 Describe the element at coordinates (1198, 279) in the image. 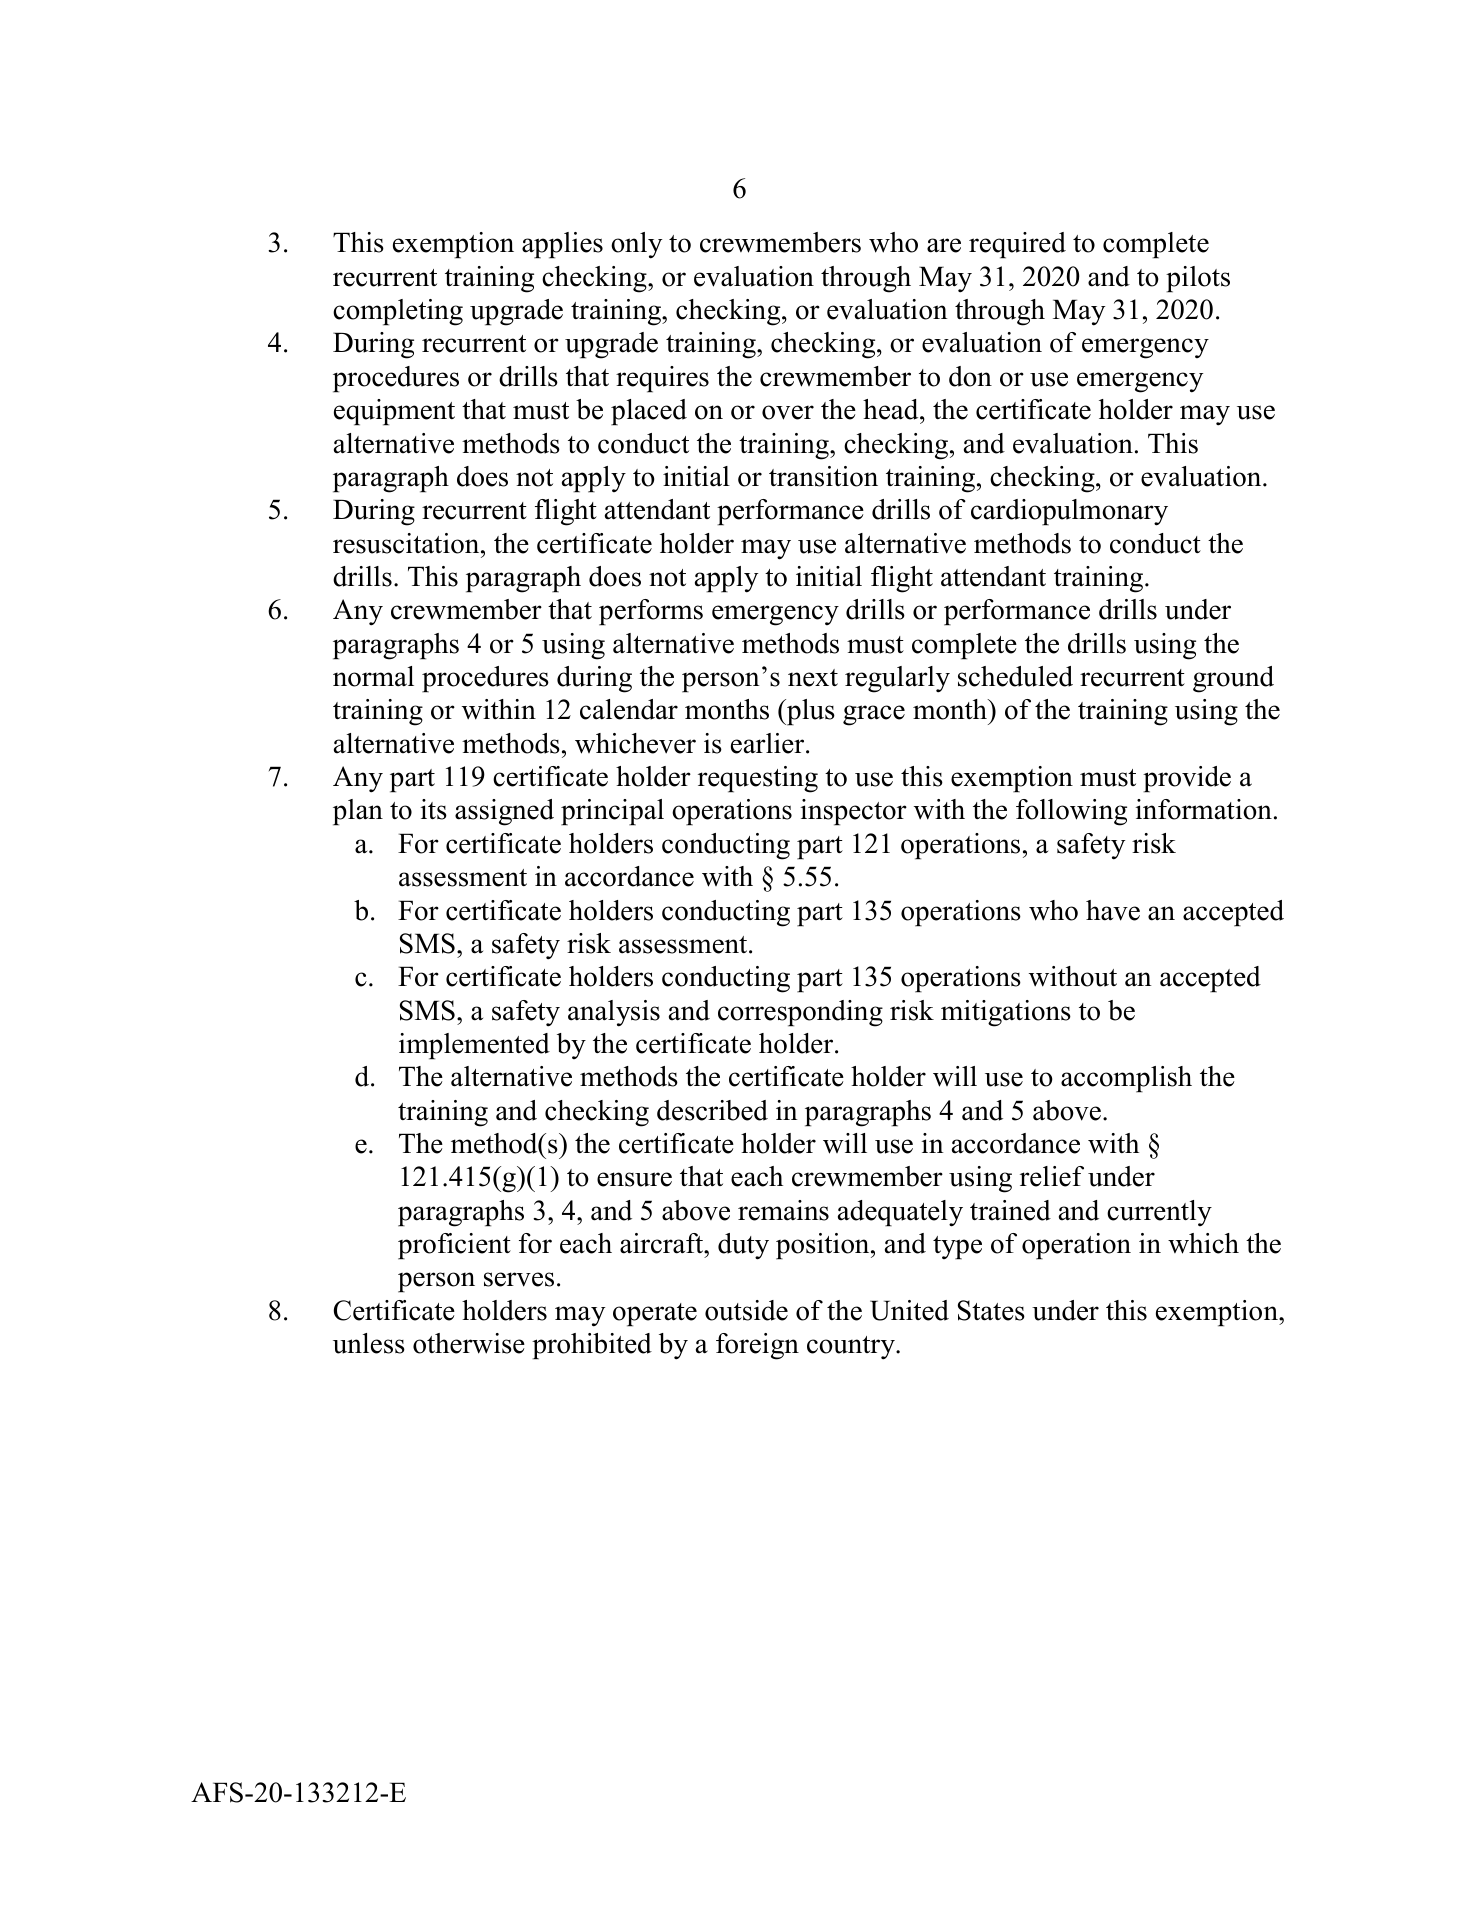

I see `pilots` at that location.
